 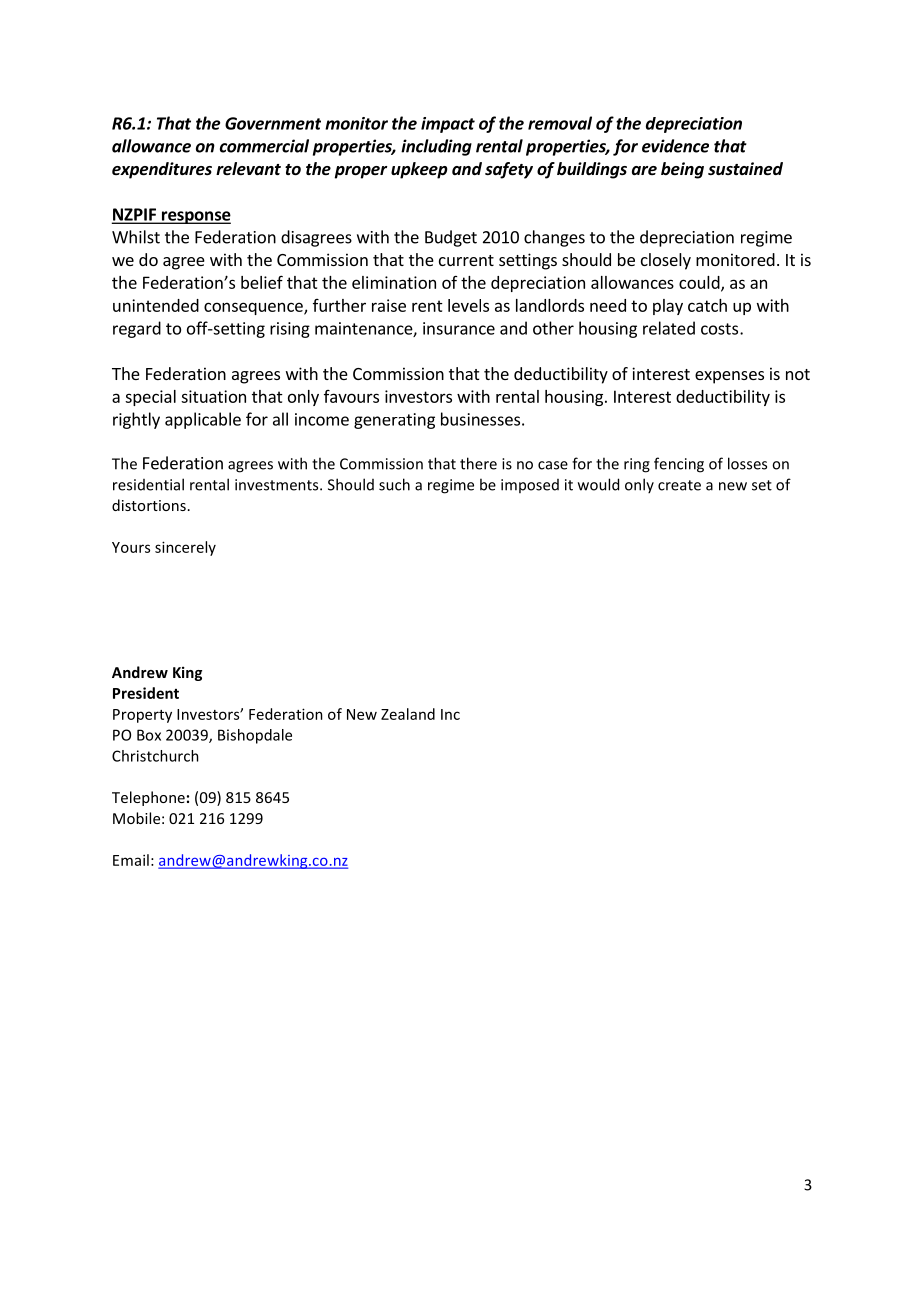 What do you see at coordinates (131, 860) in the document?
I see `Email` at bounding box center [131, 860].
